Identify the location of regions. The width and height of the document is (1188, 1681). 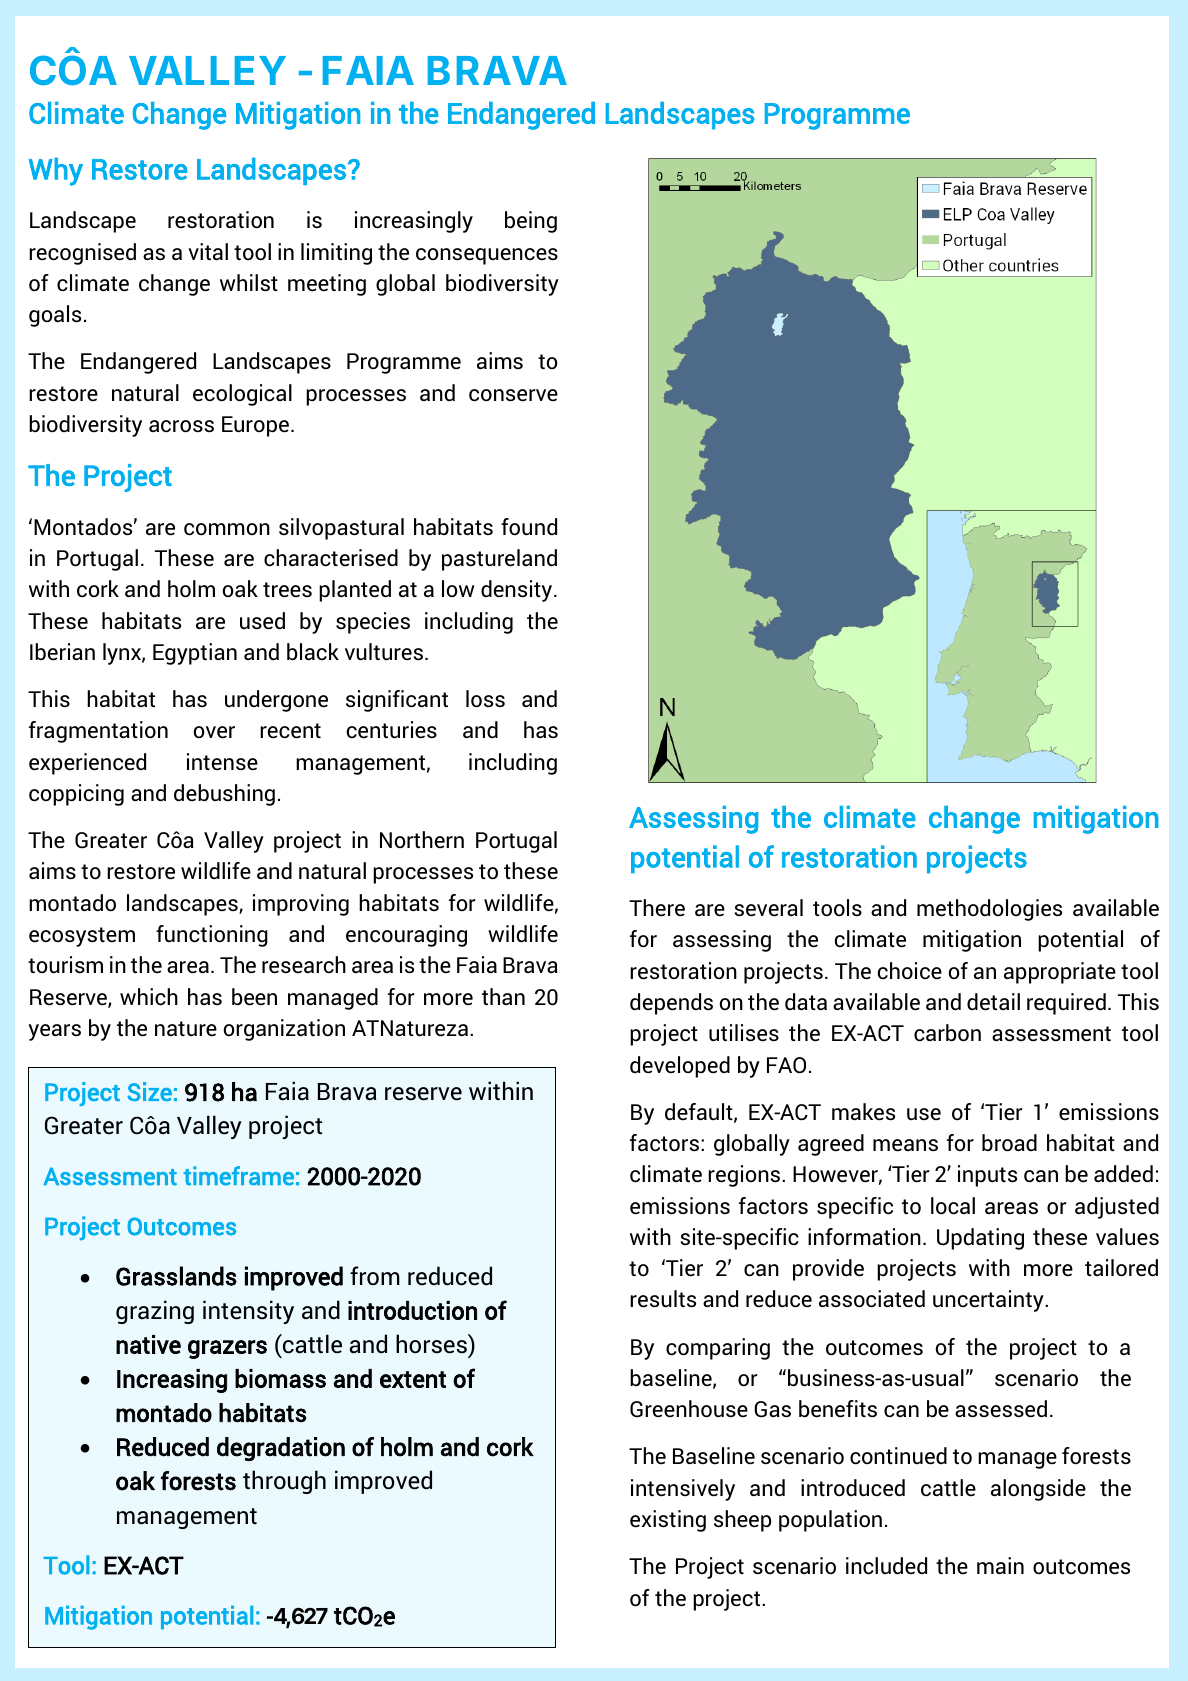
(745, 1176).
